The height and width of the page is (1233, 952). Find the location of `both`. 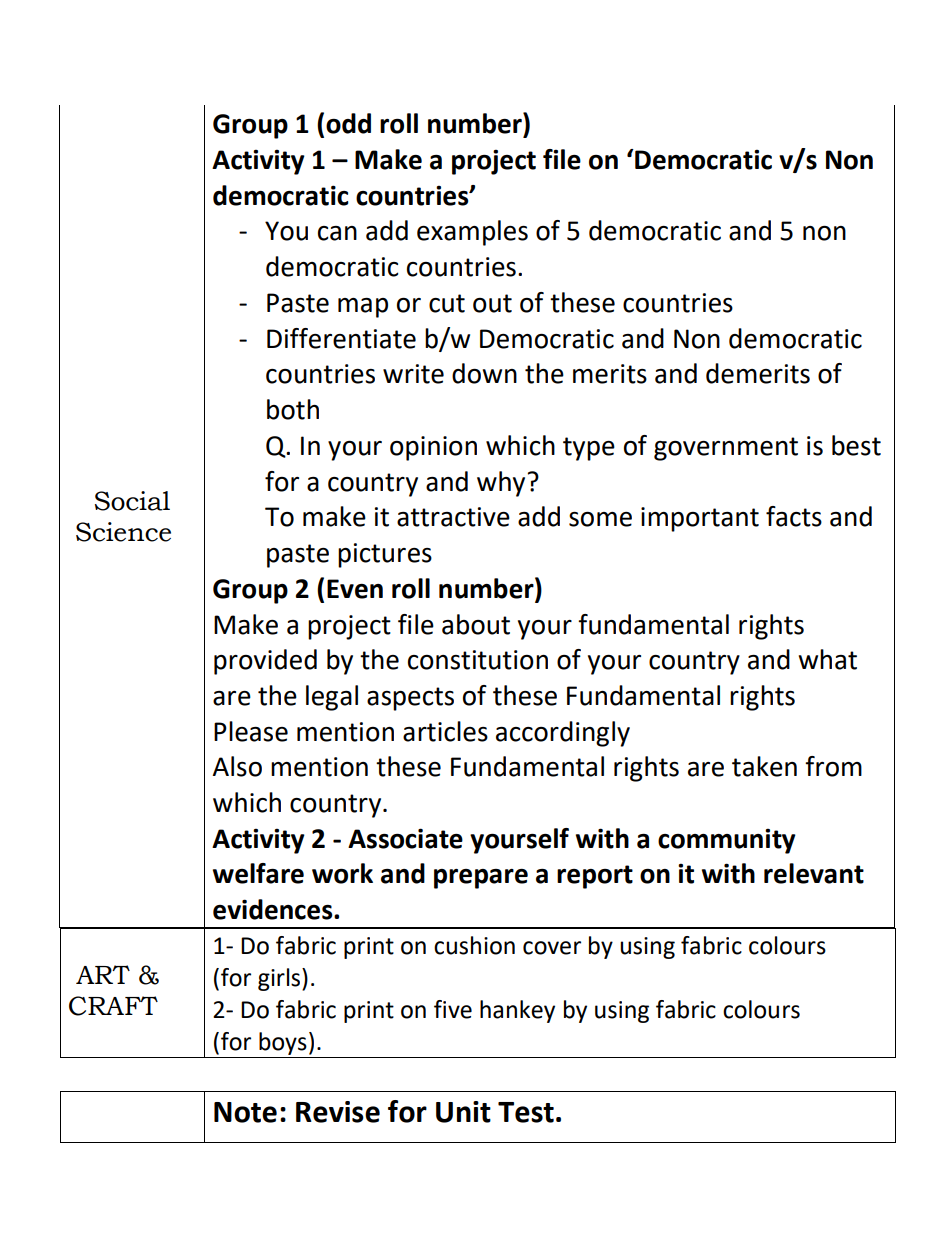

both is located at coordinates (293, 409).
